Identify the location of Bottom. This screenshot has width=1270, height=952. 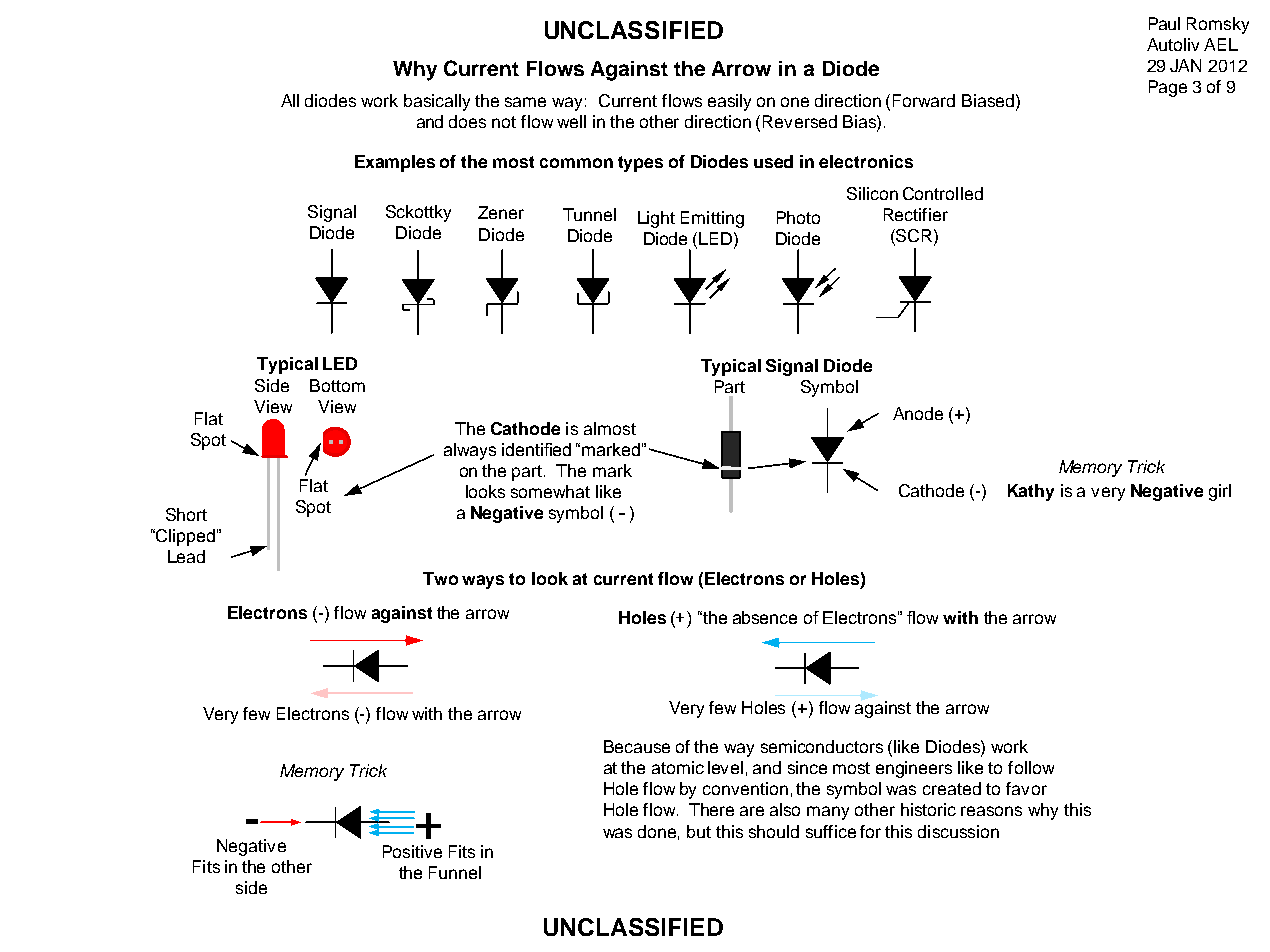
(337, 385).
